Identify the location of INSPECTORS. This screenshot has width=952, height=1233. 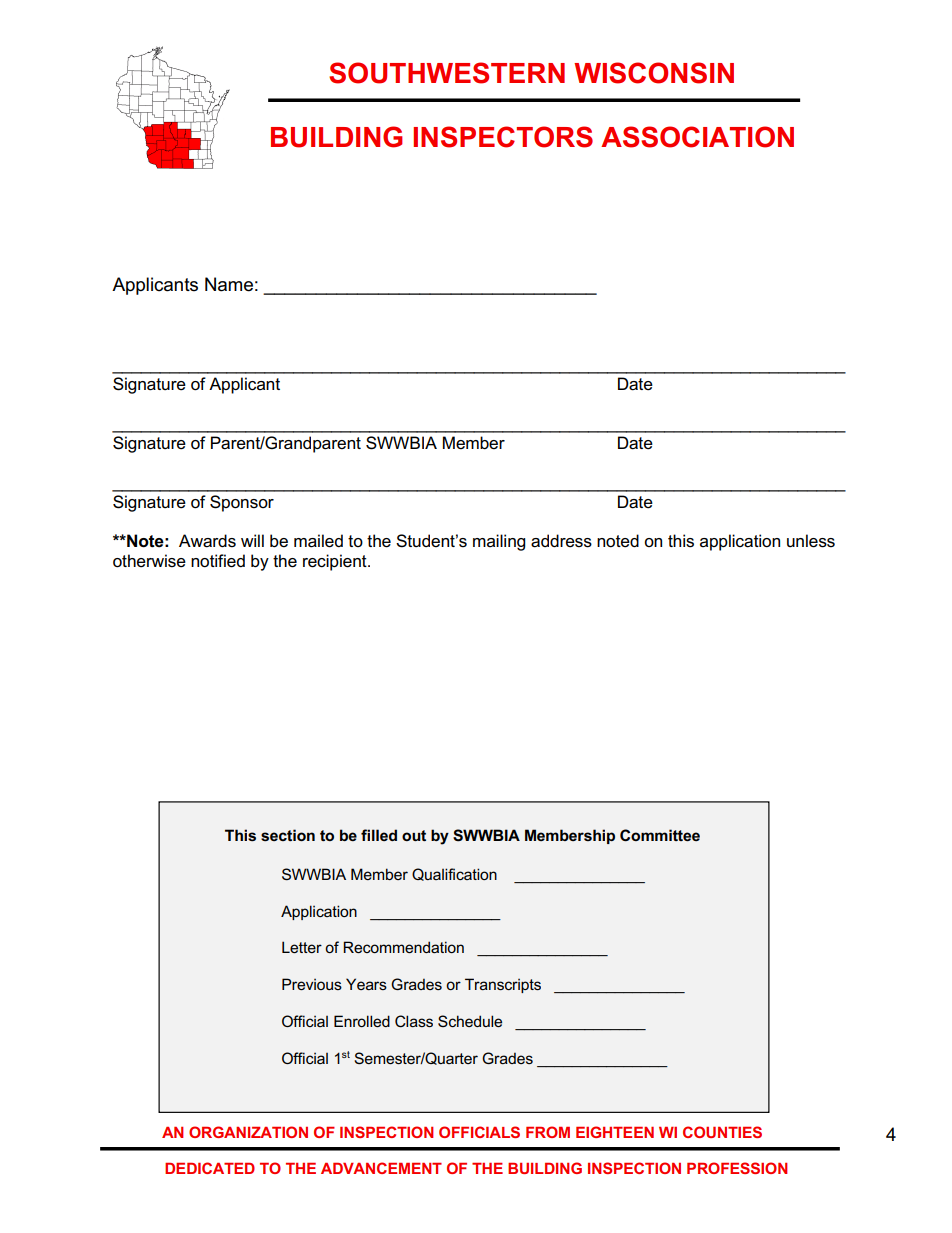
(503, 137).
